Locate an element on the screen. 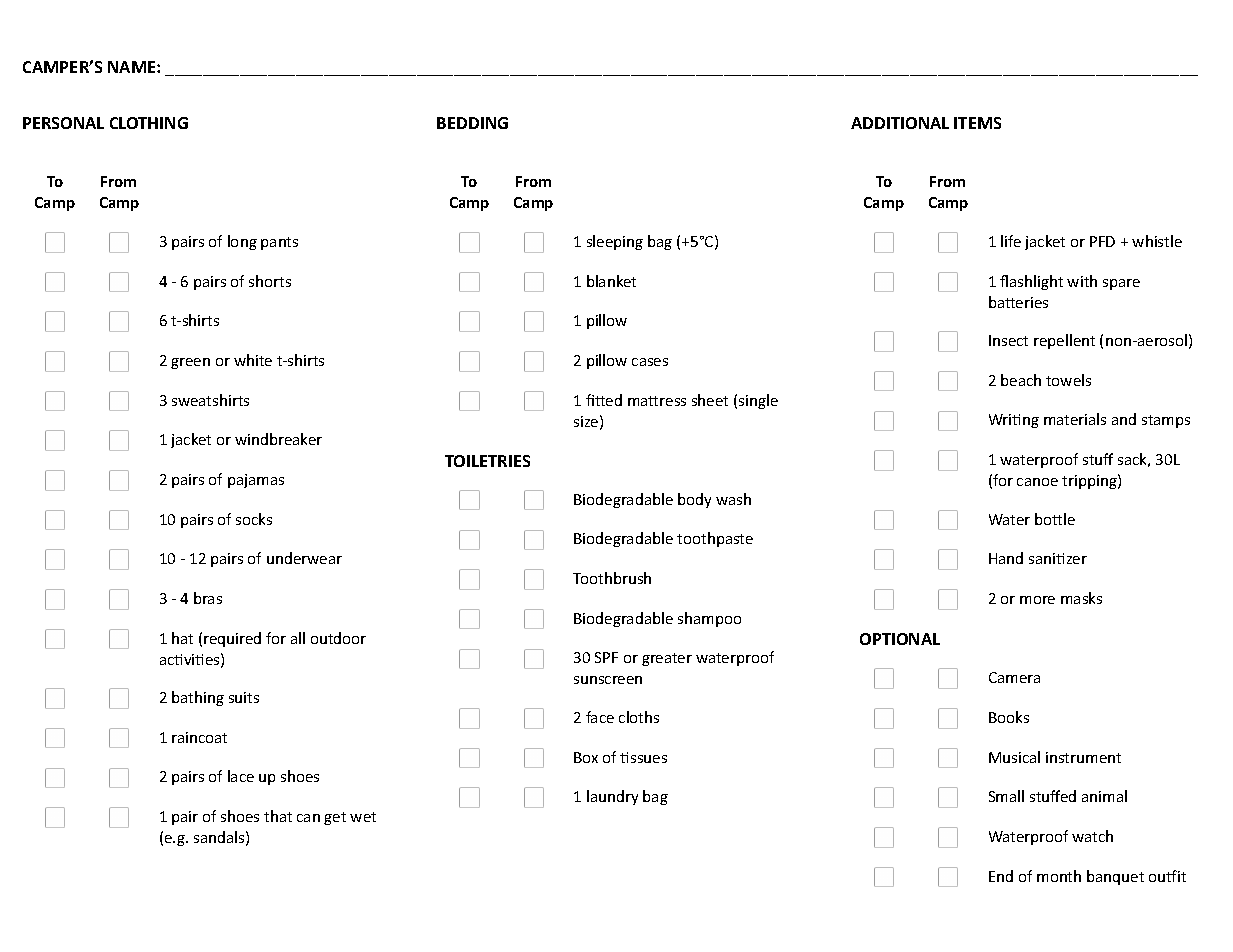 Image resolution: width=1233 pixels, height=952 pixels. BEDDING is located at coordinates (472, 123).
